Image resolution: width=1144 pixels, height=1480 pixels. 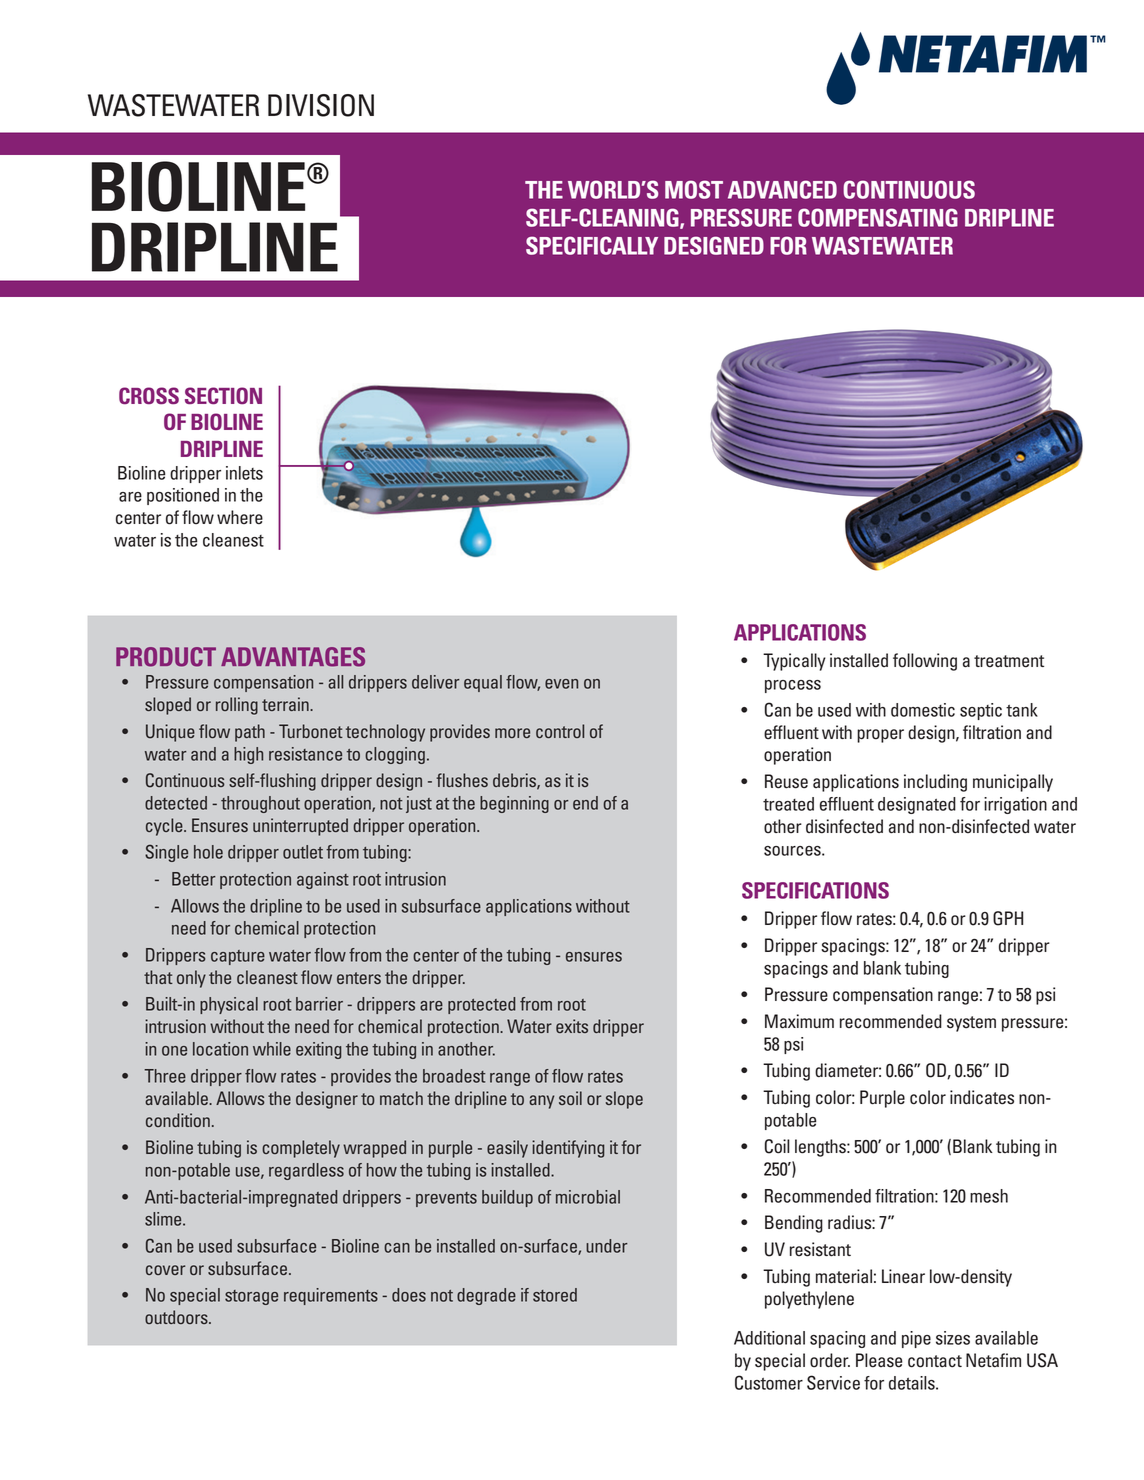 I want to click on COMPENSATING, so click(x=878, y=217).
